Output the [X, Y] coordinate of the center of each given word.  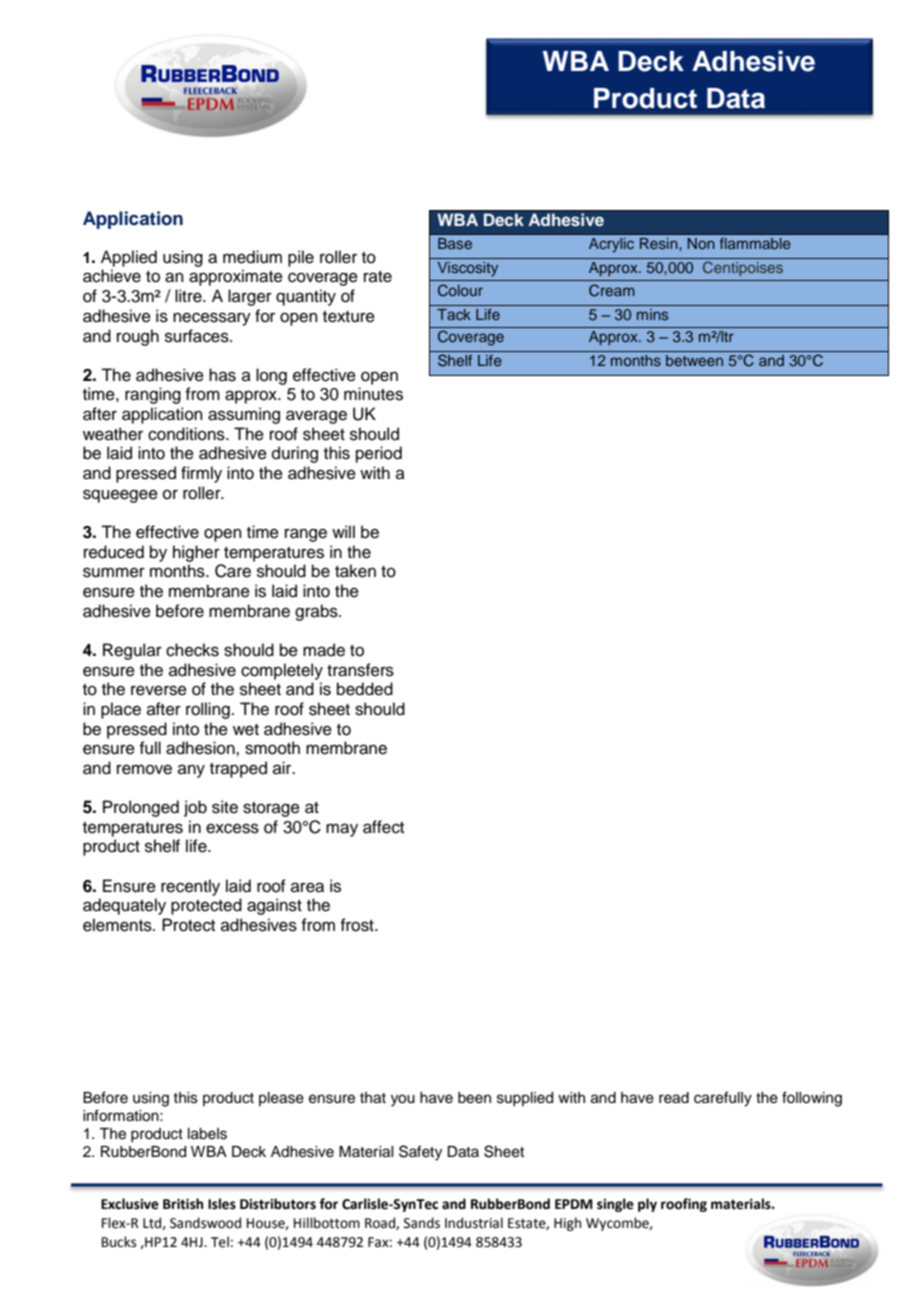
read [674, 1098]
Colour [460, 290]
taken [355, 571]
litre [189, 296]
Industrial [474, 1223]
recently [190, 887]
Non [701, 243]
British [183, 1204]
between [694, 360]
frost [358, 925]
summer [114, 572]
